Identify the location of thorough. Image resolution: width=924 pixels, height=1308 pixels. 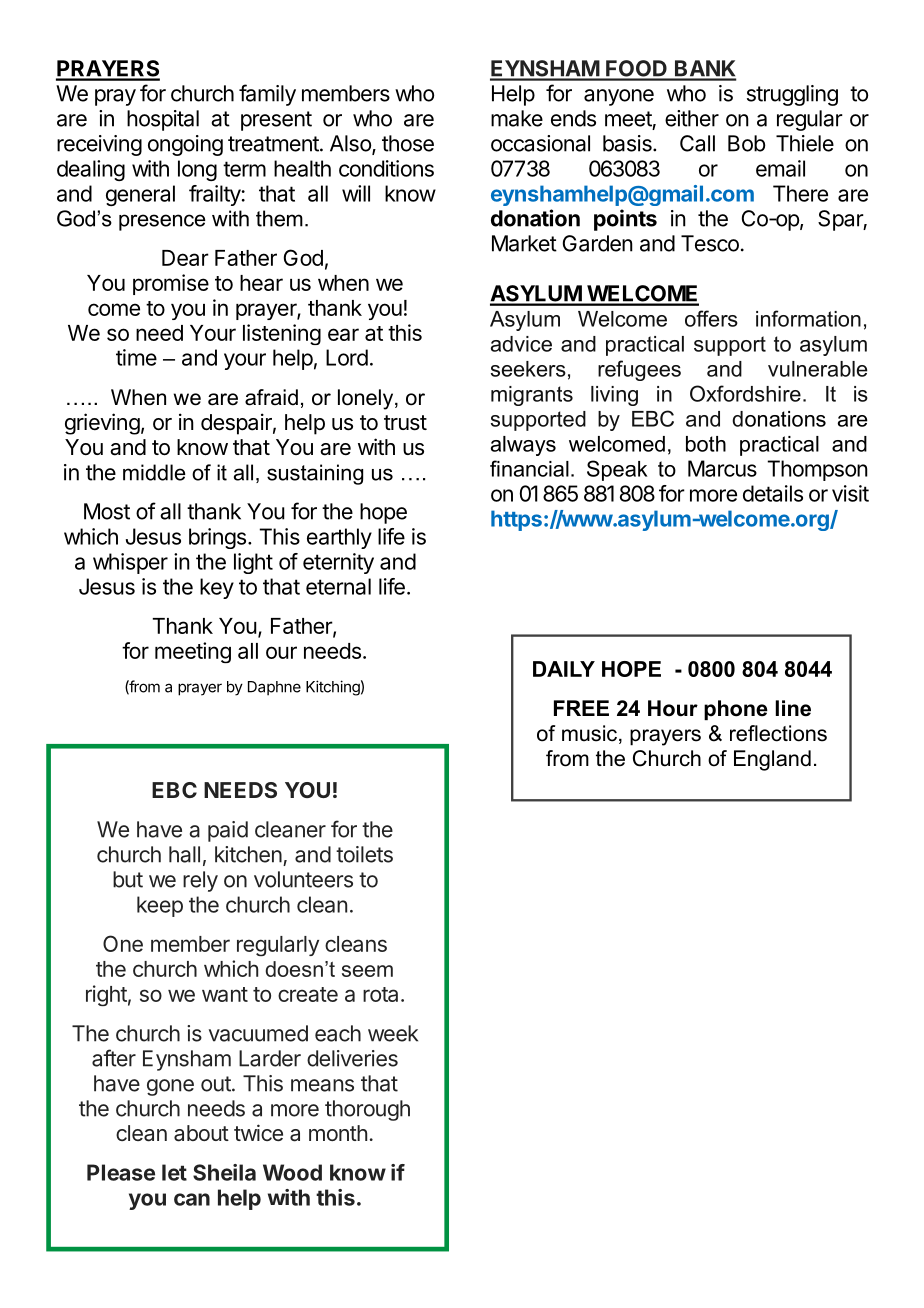
(367, 1110).
